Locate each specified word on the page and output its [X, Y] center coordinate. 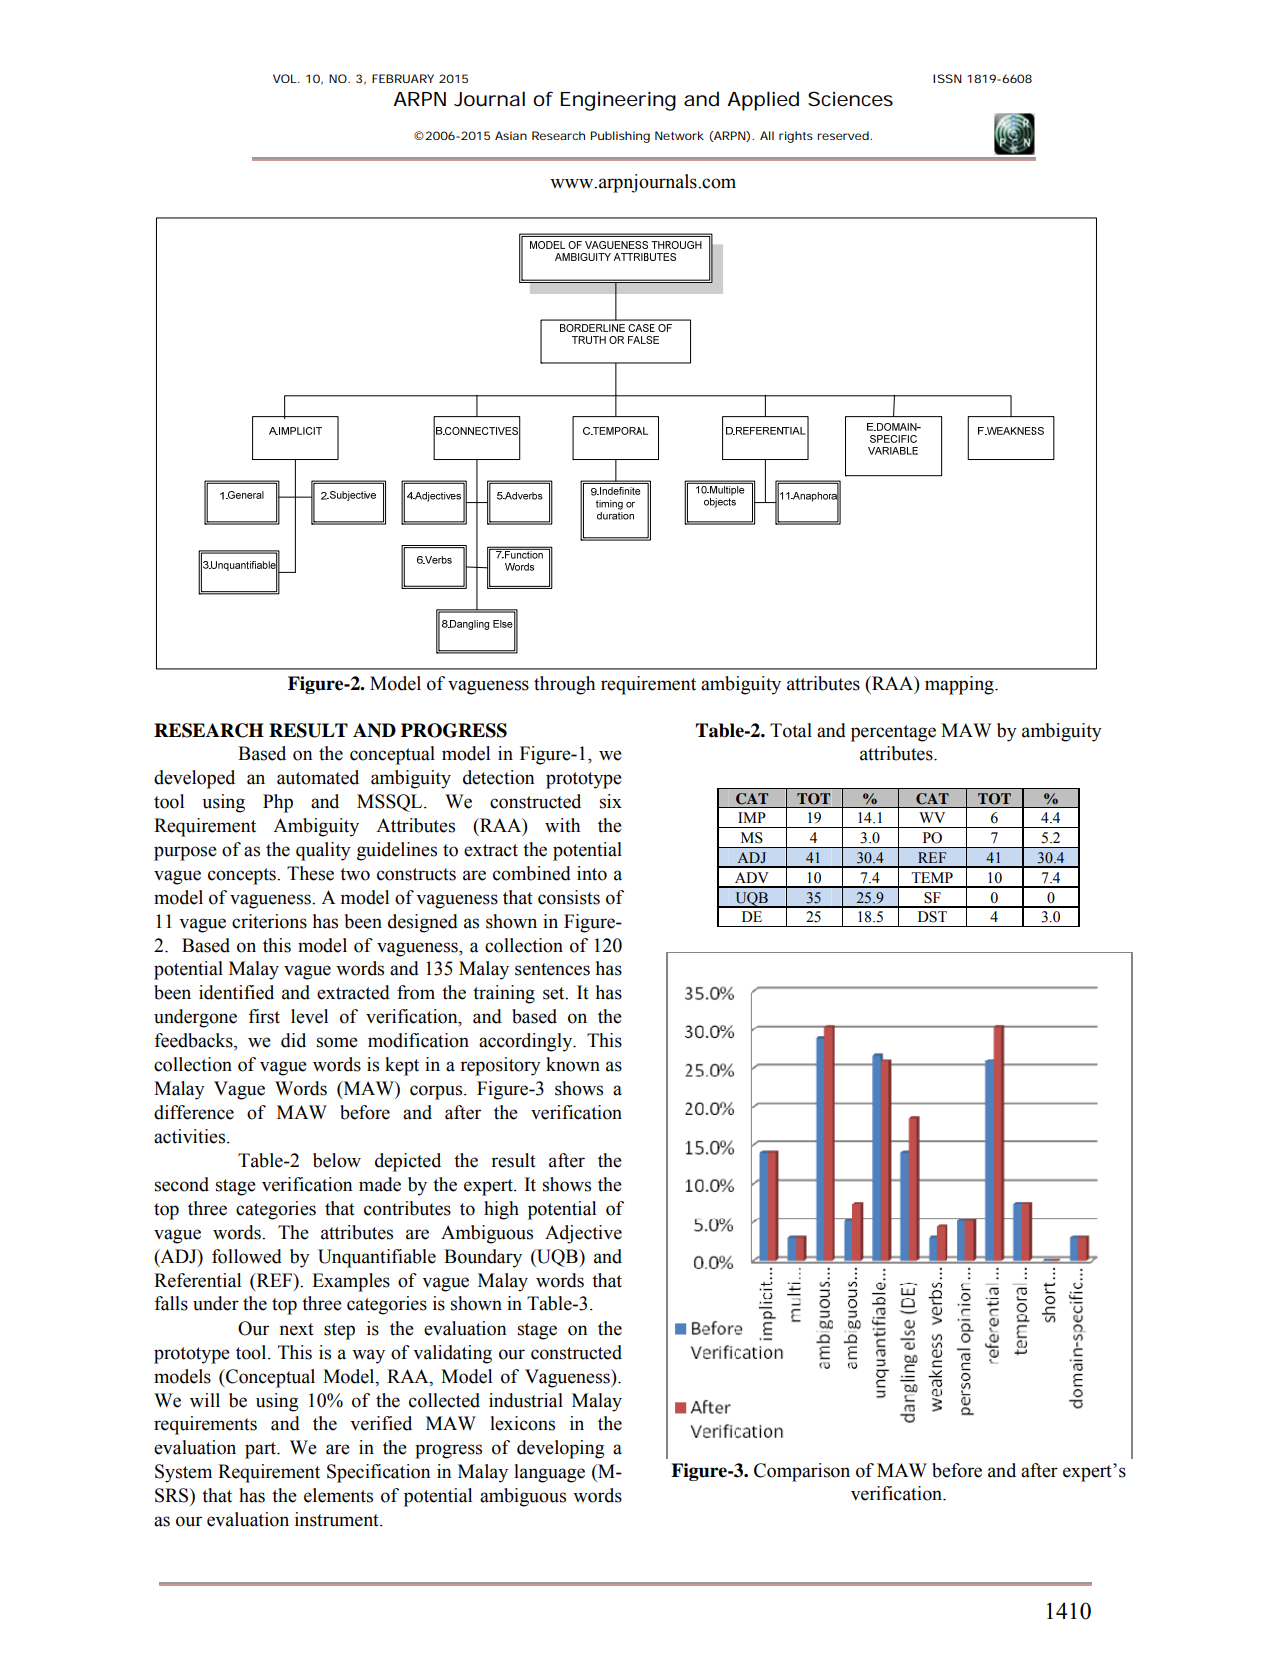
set [555, 993]
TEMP [932, 877]
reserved [844, 135]
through [564, 685]
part [261, 1450]
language [549, 1473]
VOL [286, 78]
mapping [960, 685]
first [264, 1016]
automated [318, 777]
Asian [511, 135]
